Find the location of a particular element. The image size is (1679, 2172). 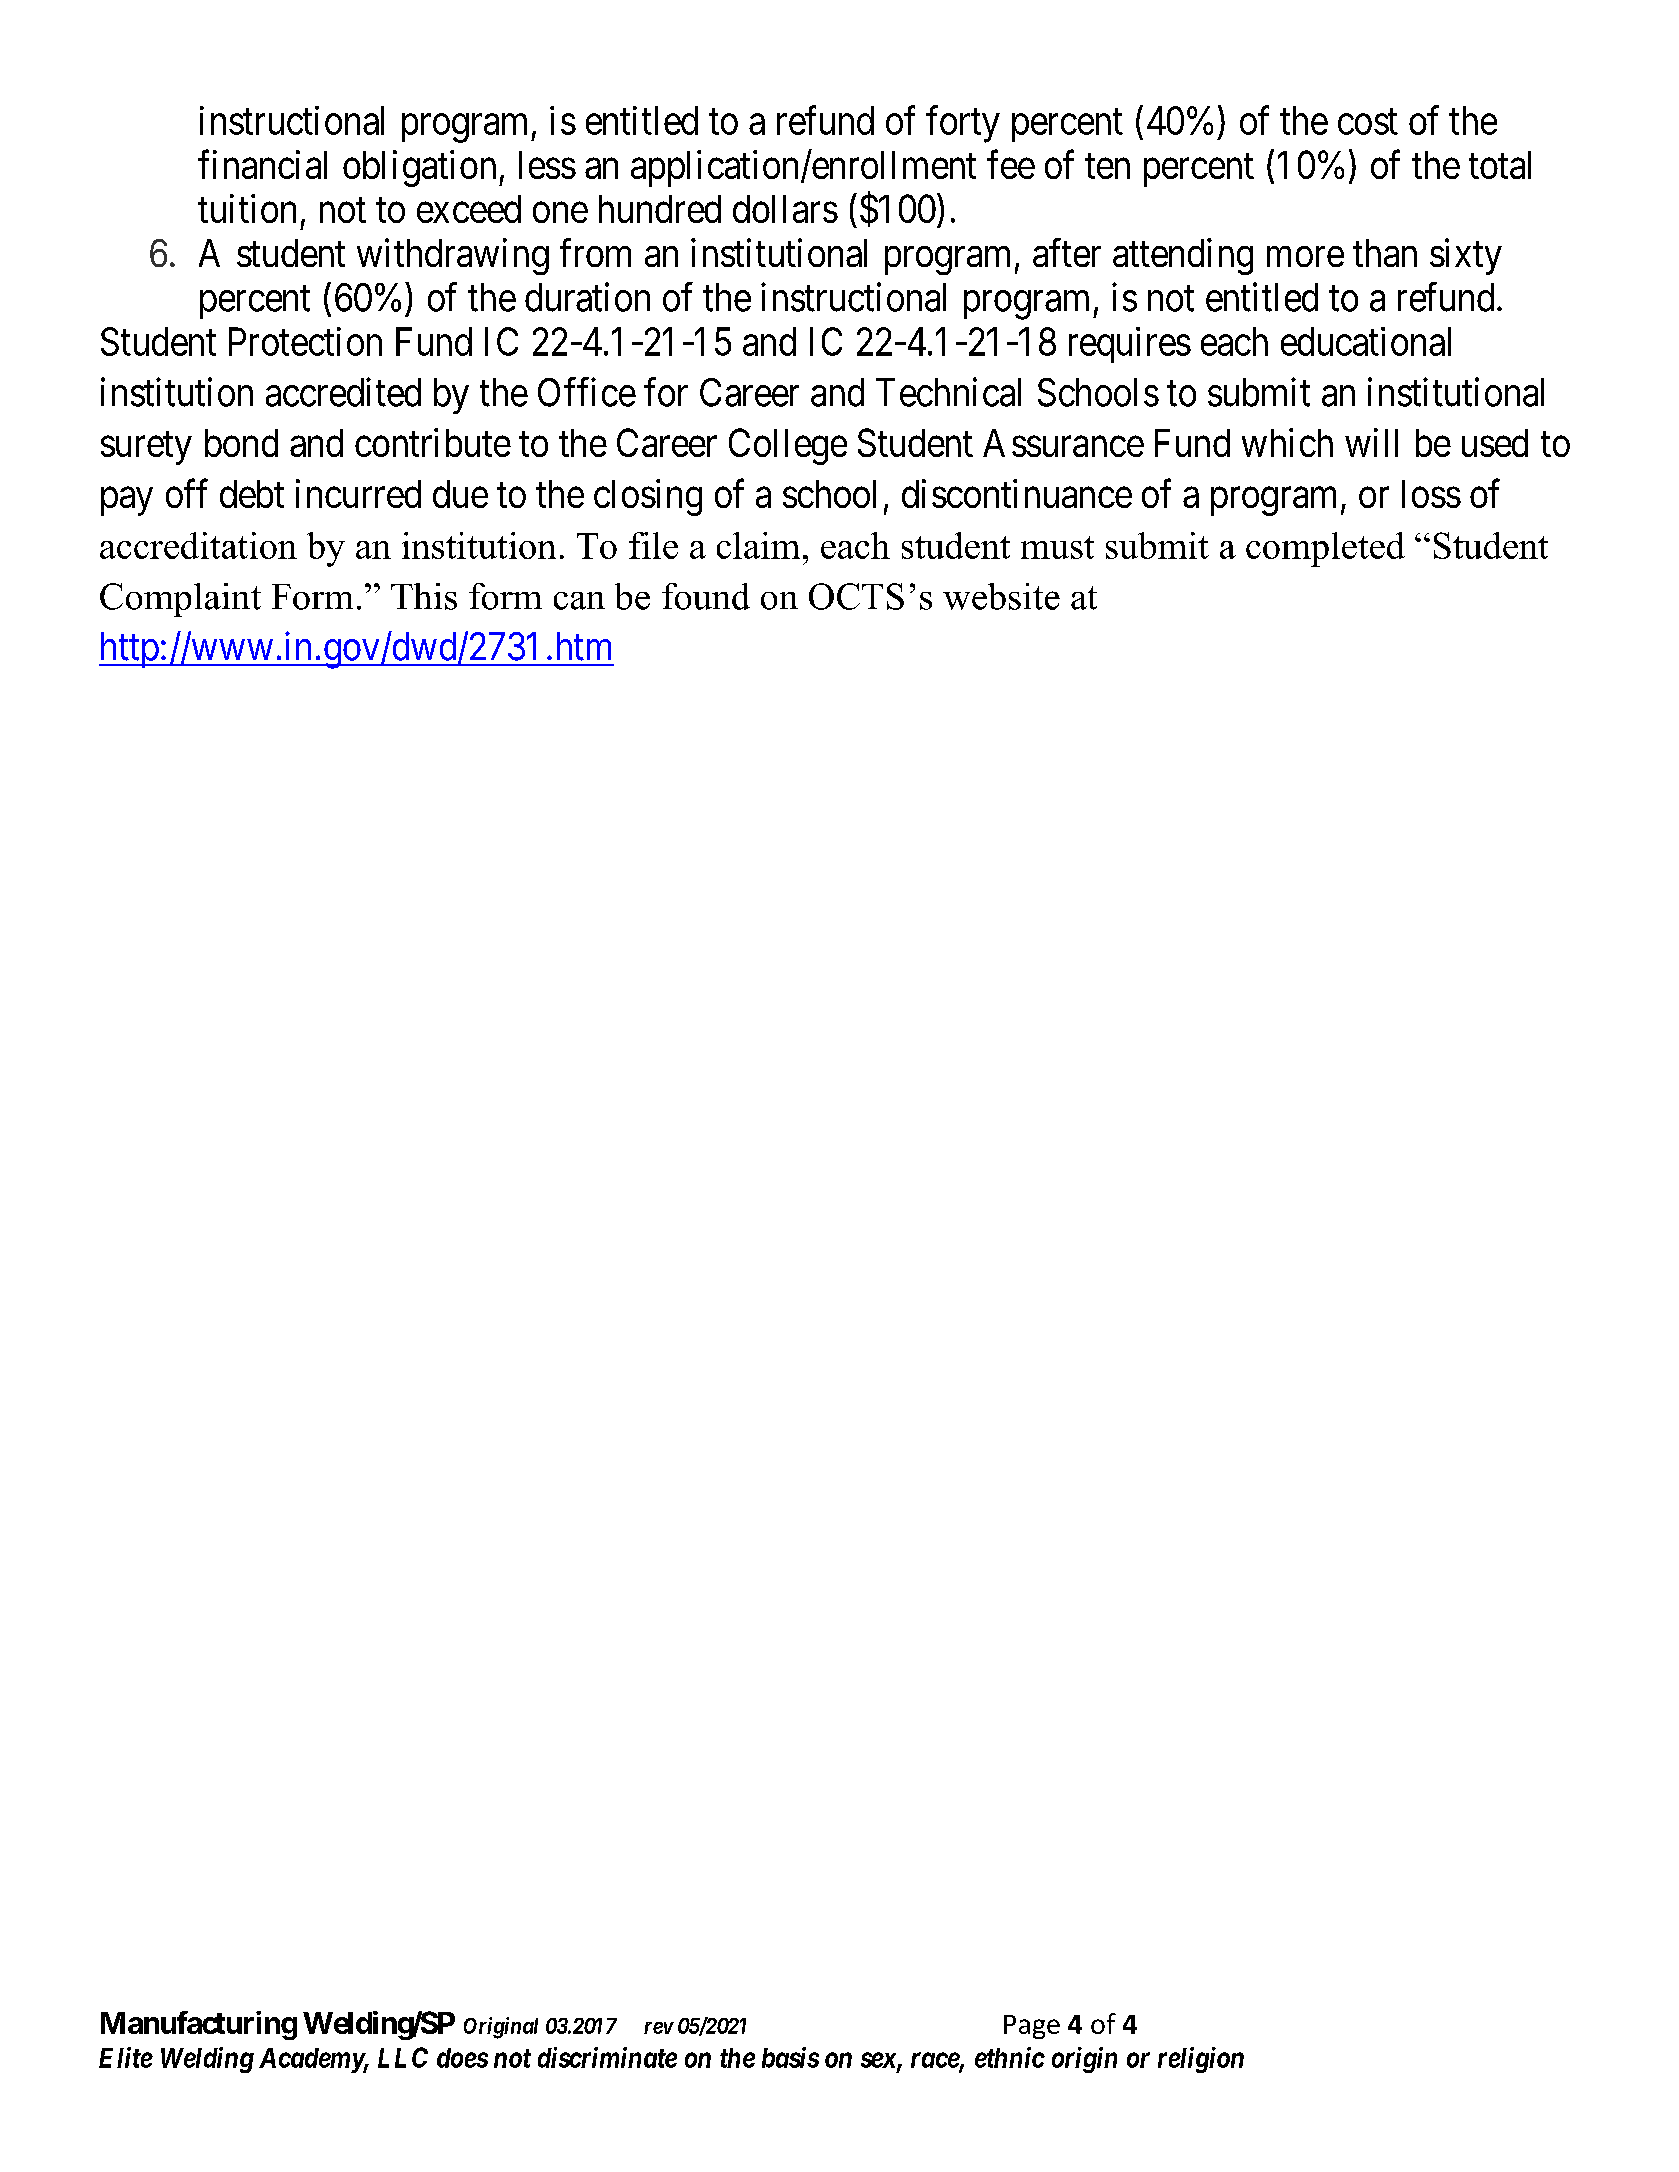

found is located at coordinates (706, 596).
